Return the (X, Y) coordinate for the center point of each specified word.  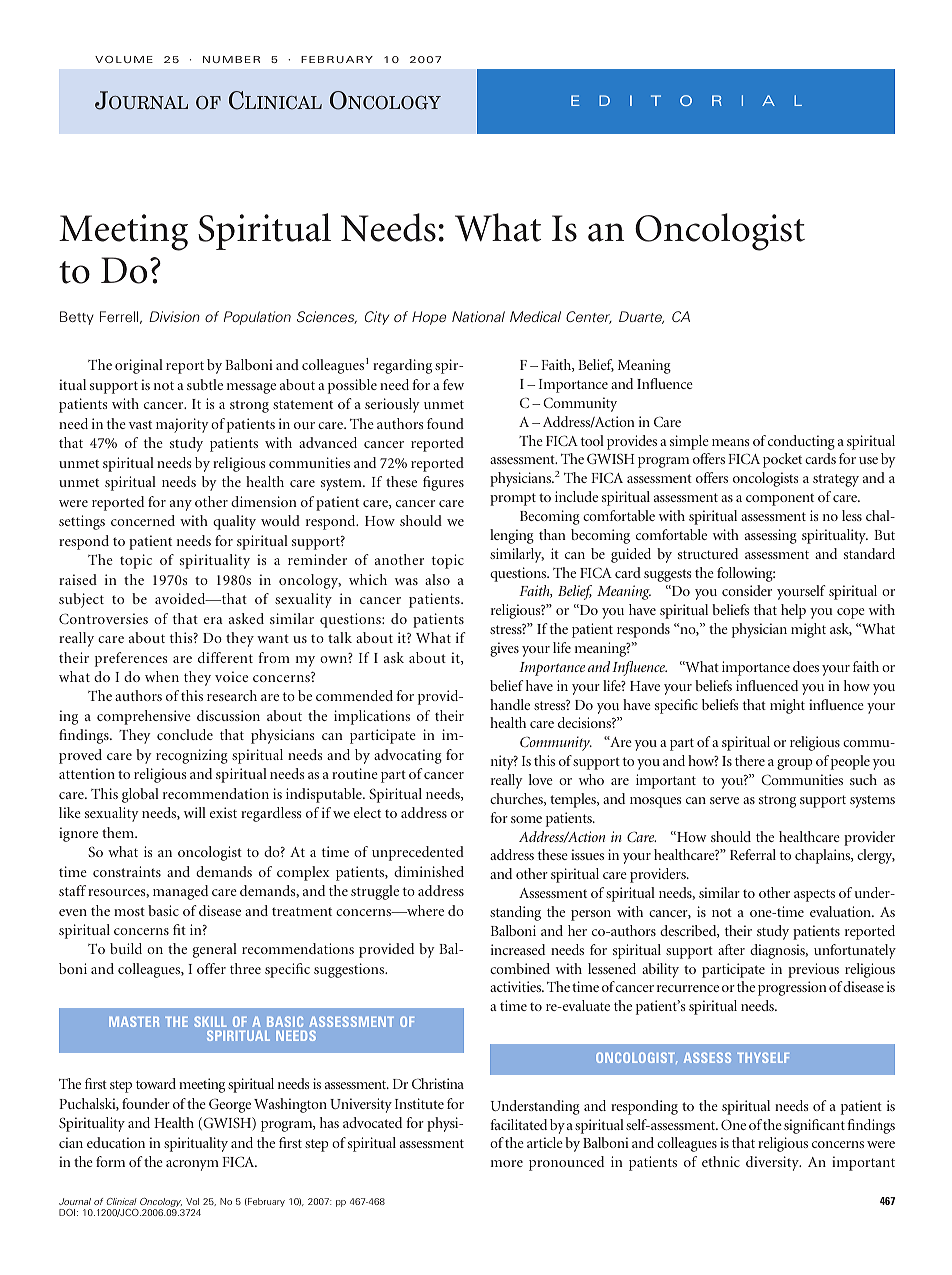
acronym (192, 1165)
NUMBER (231, 59)
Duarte (641, 317)
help (793, 611)
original (139, 366)
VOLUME (124, 59)
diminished (429, 871)
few (453, 384)
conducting (801, 442)
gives (504, 649)
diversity (773, 1163)
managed (180, 892)
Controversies (103, 618)
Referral (753, 854)
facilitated (518, 1124)
